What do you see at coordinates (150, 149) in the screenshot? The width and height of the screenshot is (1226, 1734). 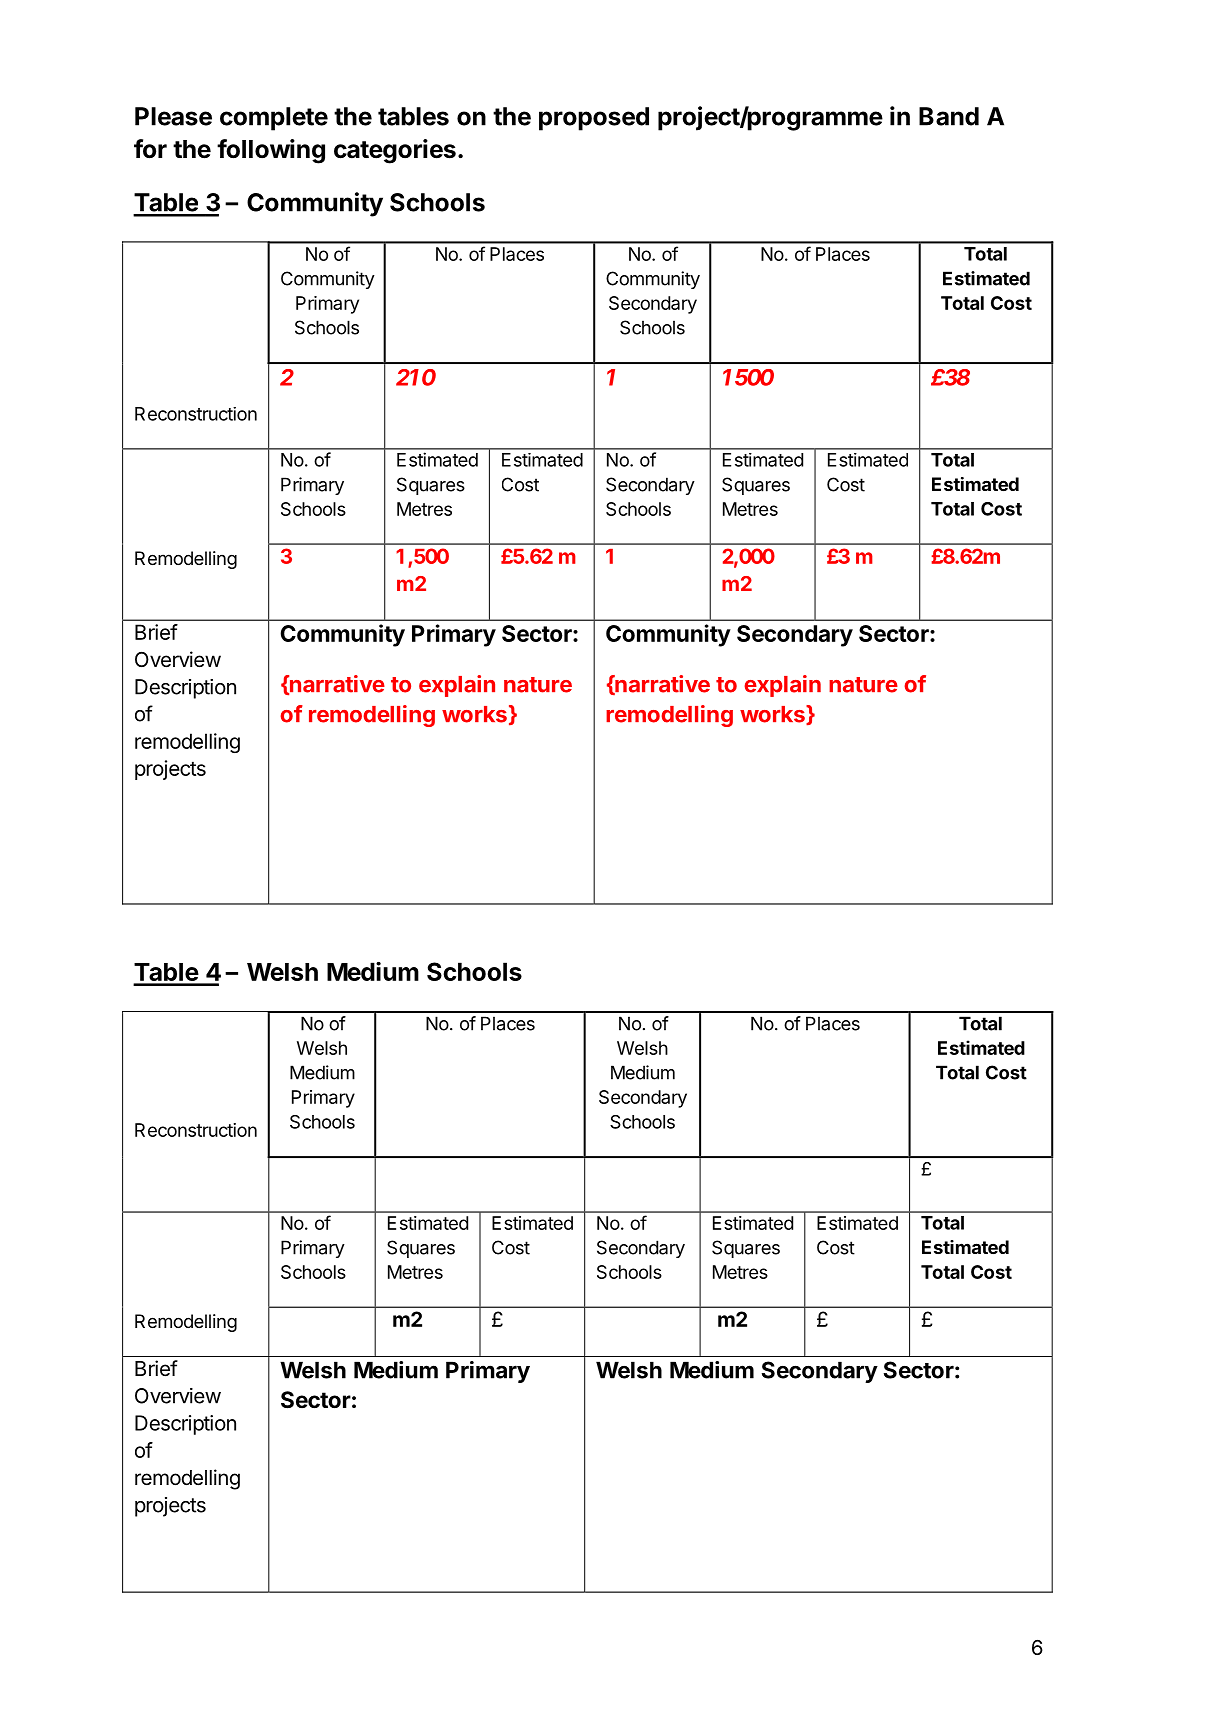 I see `for` at bounding box center [150, 149].
